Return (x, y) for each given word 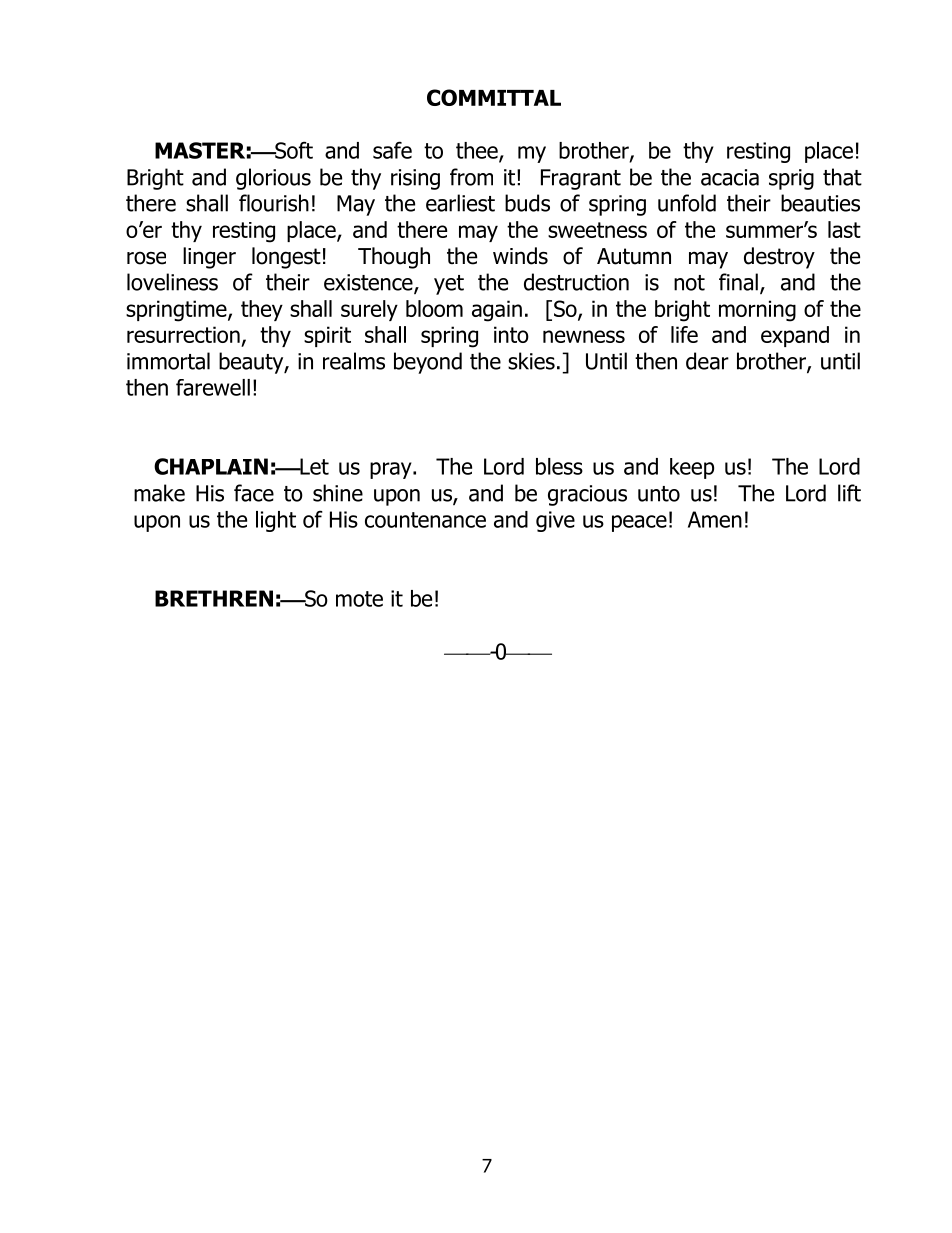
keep (692, 468)
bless (559, 466)
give (555, 521)
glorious (273, 179)
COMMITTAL (494, 97)
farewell (213, 387)
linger (209, 258)
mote (359, 599)
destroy (779, 258)
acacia (730, 177)
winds (520, 256)
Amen (715, 519)
